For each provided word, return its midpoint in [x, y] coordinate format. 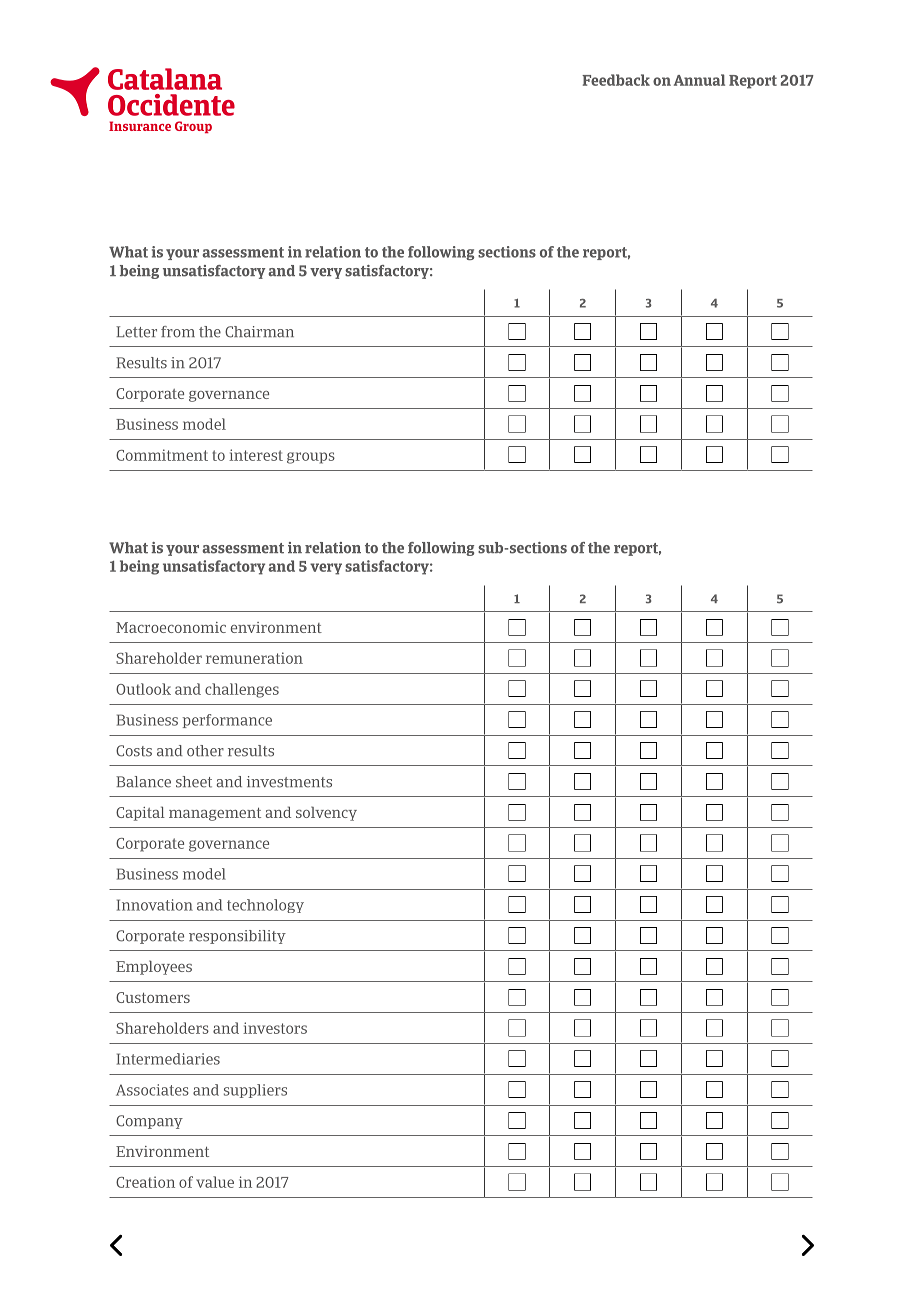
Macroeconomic [171, 627]
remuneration [254, 658]
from [178, 332]
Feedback [616, 80]
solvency [326, 813]
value [215, 1182]
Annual [699, 80]
